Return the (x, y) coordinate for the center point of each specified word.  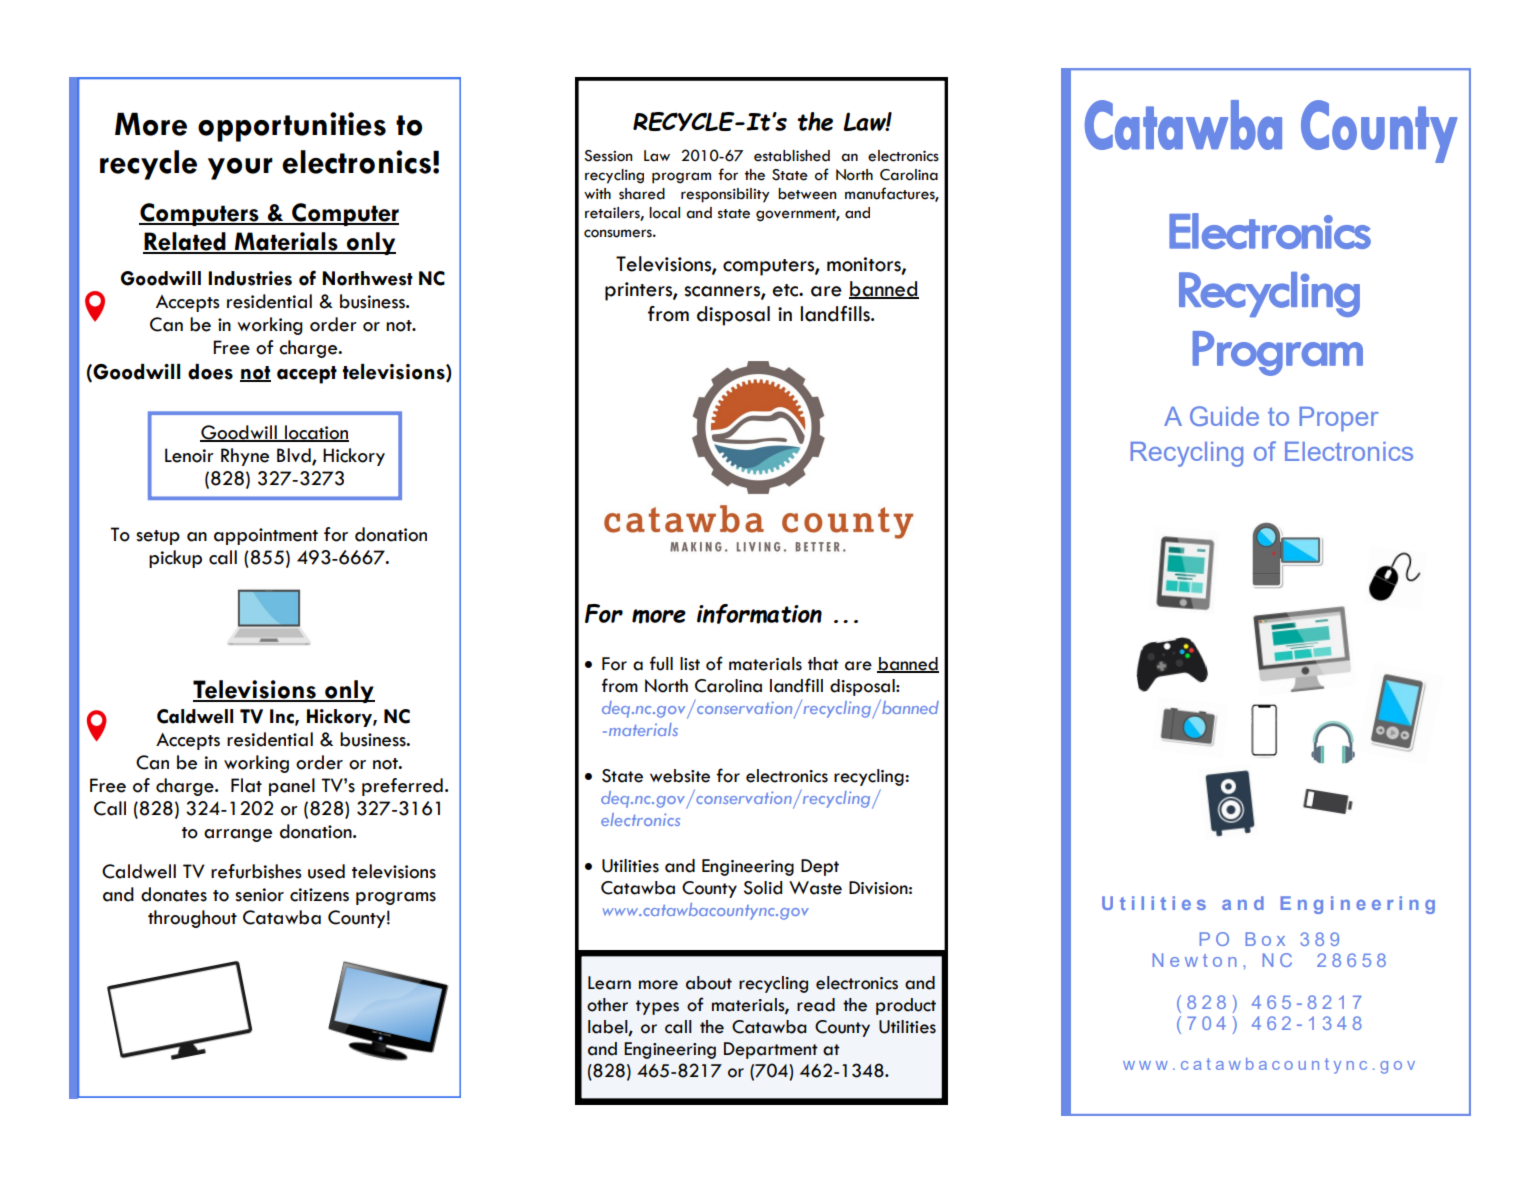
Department (771, 1050)
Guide (1224, 416)
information (759, 614)
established (792, 156)
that (823, 664)
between (807, 194)
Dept (820, 867)
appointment (266, 536)
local (664, 213)
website (680, 776)
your (240, 169)
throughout (192, 919)
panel (292, 787)
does (210, 372)
